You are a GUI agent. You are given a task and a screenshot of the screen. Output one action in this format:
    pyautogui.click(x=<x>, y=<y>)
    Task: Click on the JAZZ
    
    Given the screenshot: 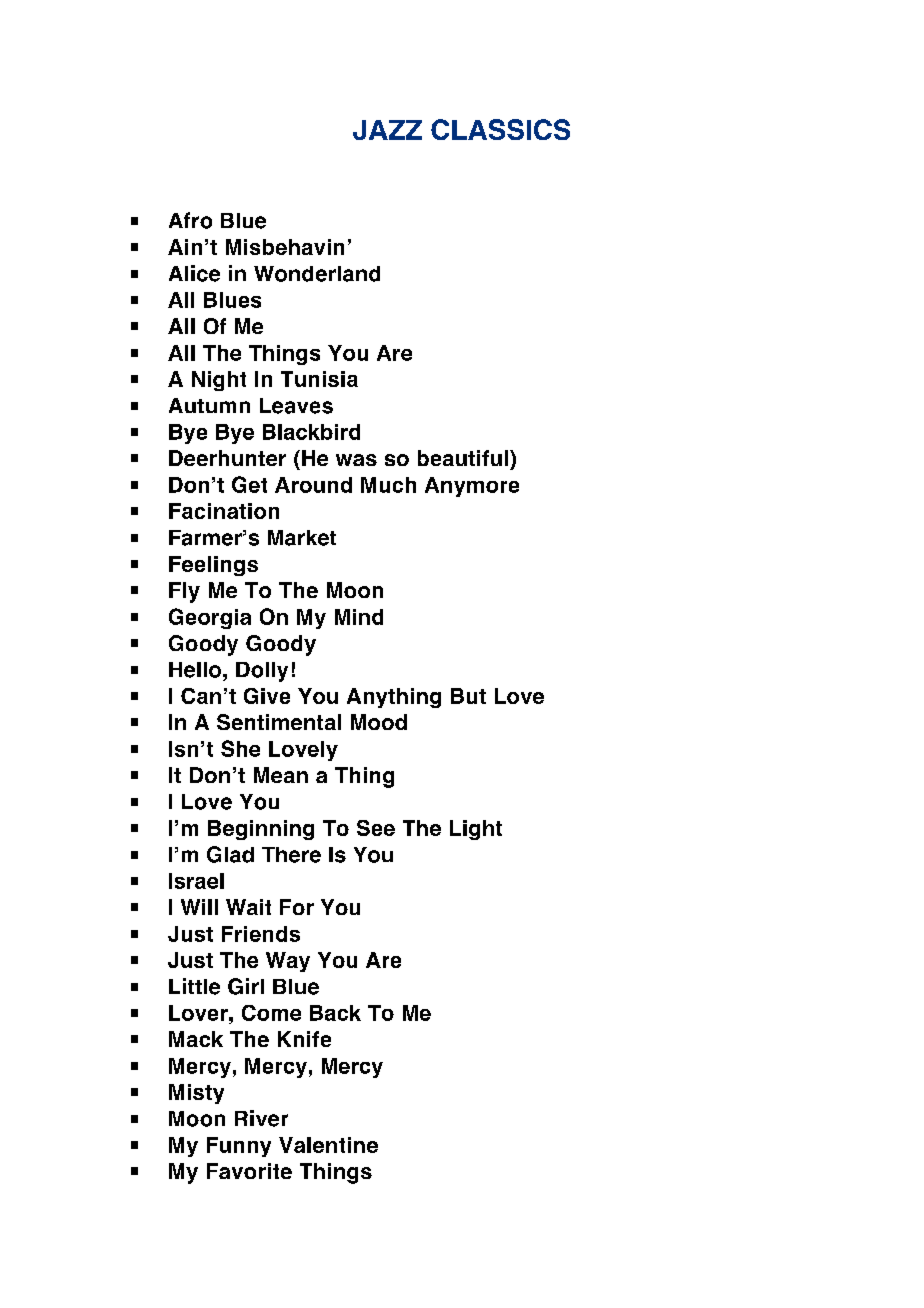 What is the action you would take?
    pyautogui.click(x=387, y=130)
